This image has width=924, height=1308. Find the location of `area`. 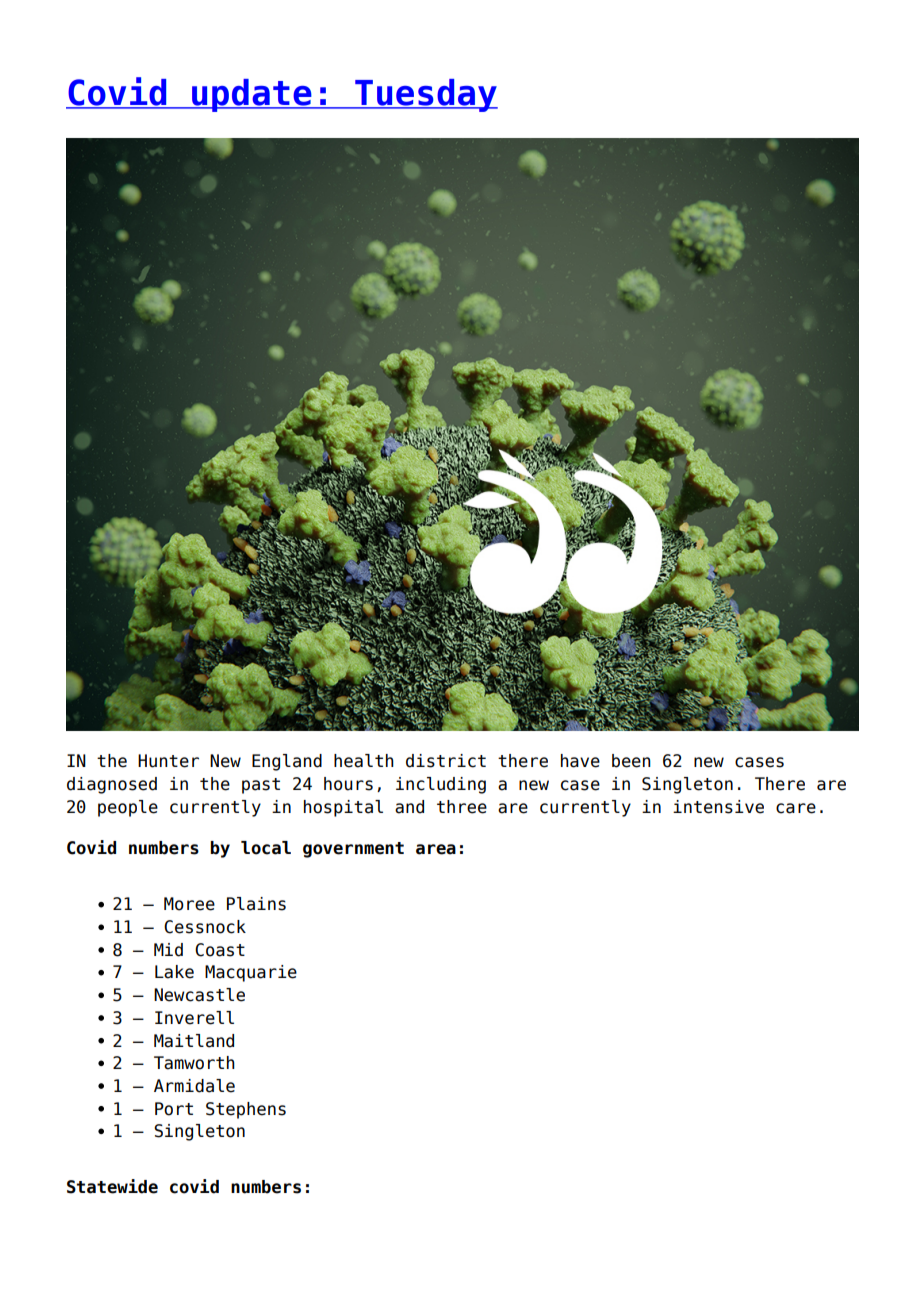

area is located at coordinates (436, 849).
